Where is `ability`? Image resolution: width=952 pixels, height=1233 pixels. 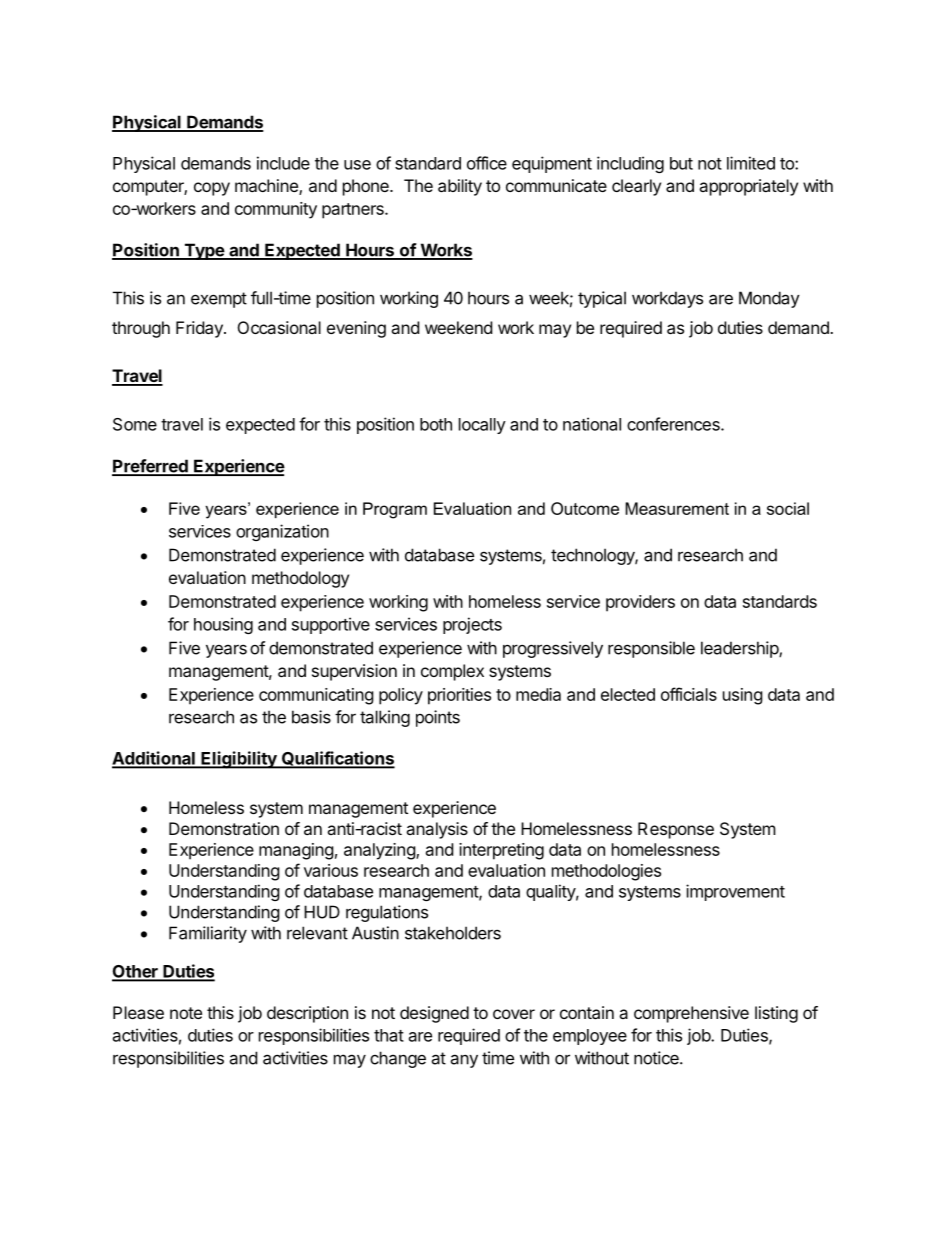
ability is located at coordinates (460, 187).
